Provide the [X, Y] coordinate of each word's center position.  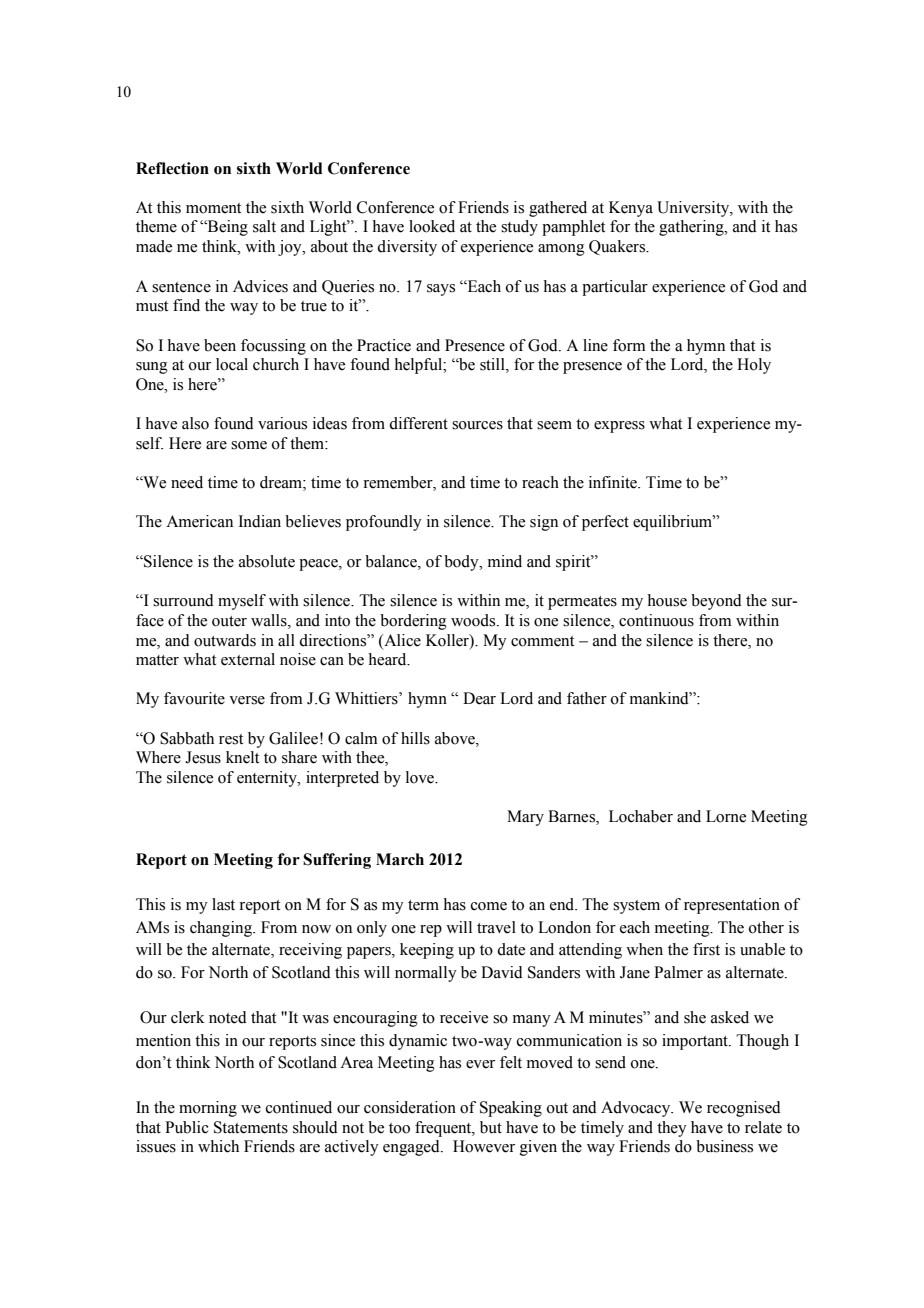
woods [474, 620]
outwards [225, 640]
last [223, 904]
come [489, 906]
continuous [656, 620]
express [619, 427]
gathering [692, 228]
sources [477, 425]
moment [213, 208]
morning [208, 1109]
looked [432, 226]
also [195, 423]
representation [732, 906]
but [491, 1127]
